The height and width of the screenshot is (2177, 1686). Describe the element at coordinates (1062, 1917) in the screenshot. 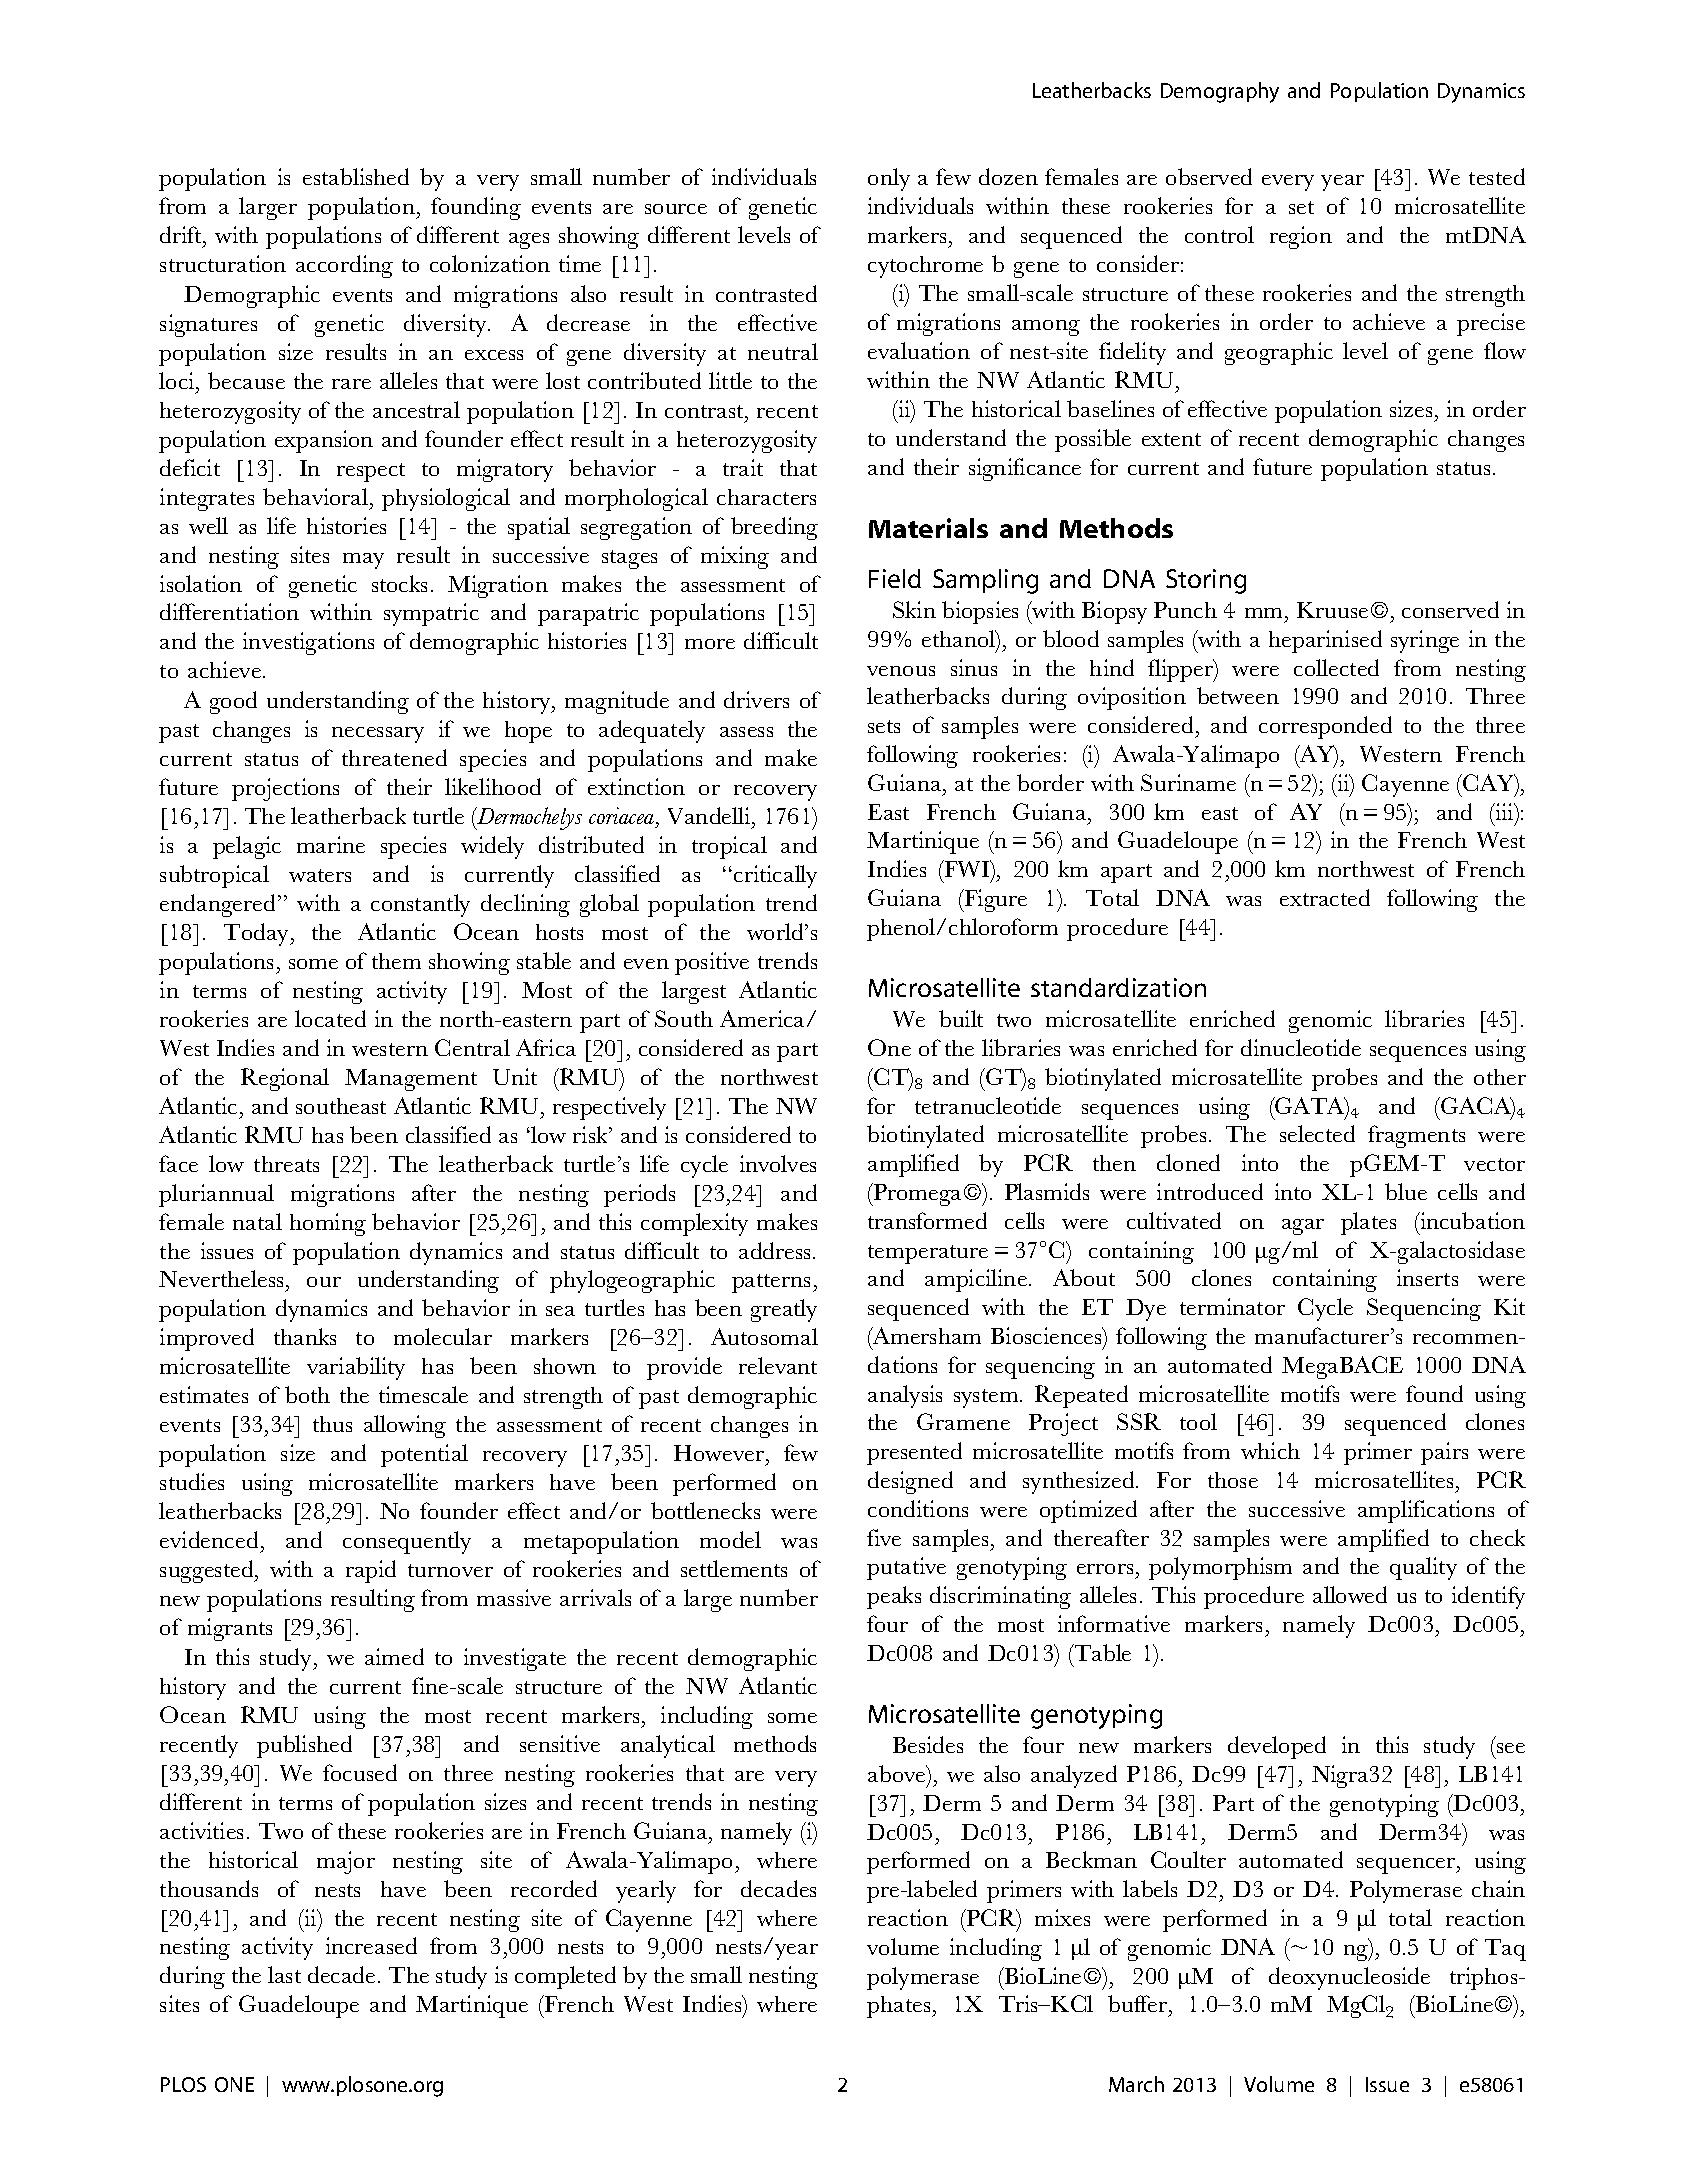

I see `mixes` at that location.
